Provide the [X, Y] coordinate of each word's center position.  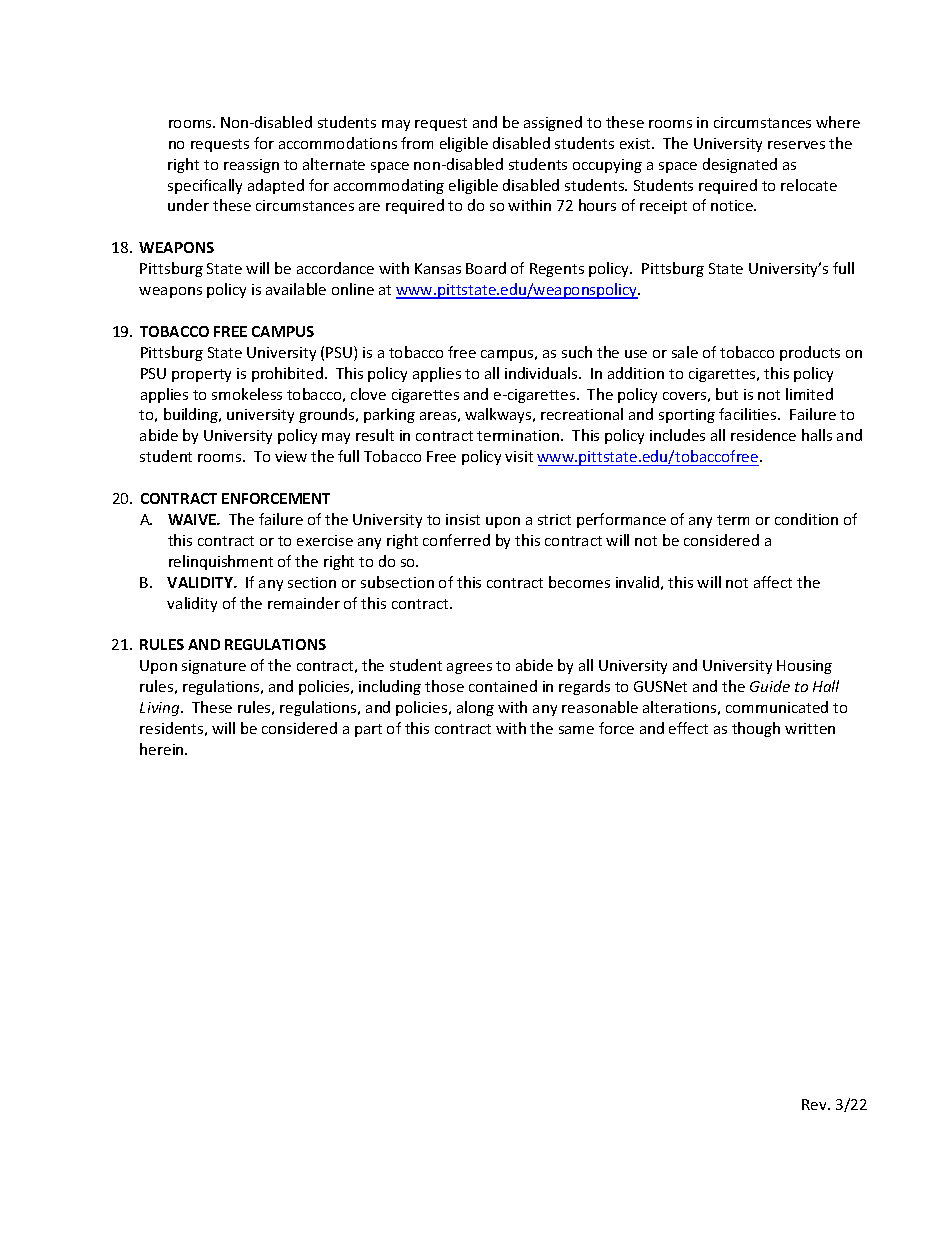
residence [763, 435]
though [756, 729]
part [368, 730]
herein [163, 749]
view [291, 456]
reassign [251, 166]
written [810, 728]
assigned [553, 123]
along [475, 708]
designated [740, 165]
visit [519, 456]
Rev [816, 1104]
